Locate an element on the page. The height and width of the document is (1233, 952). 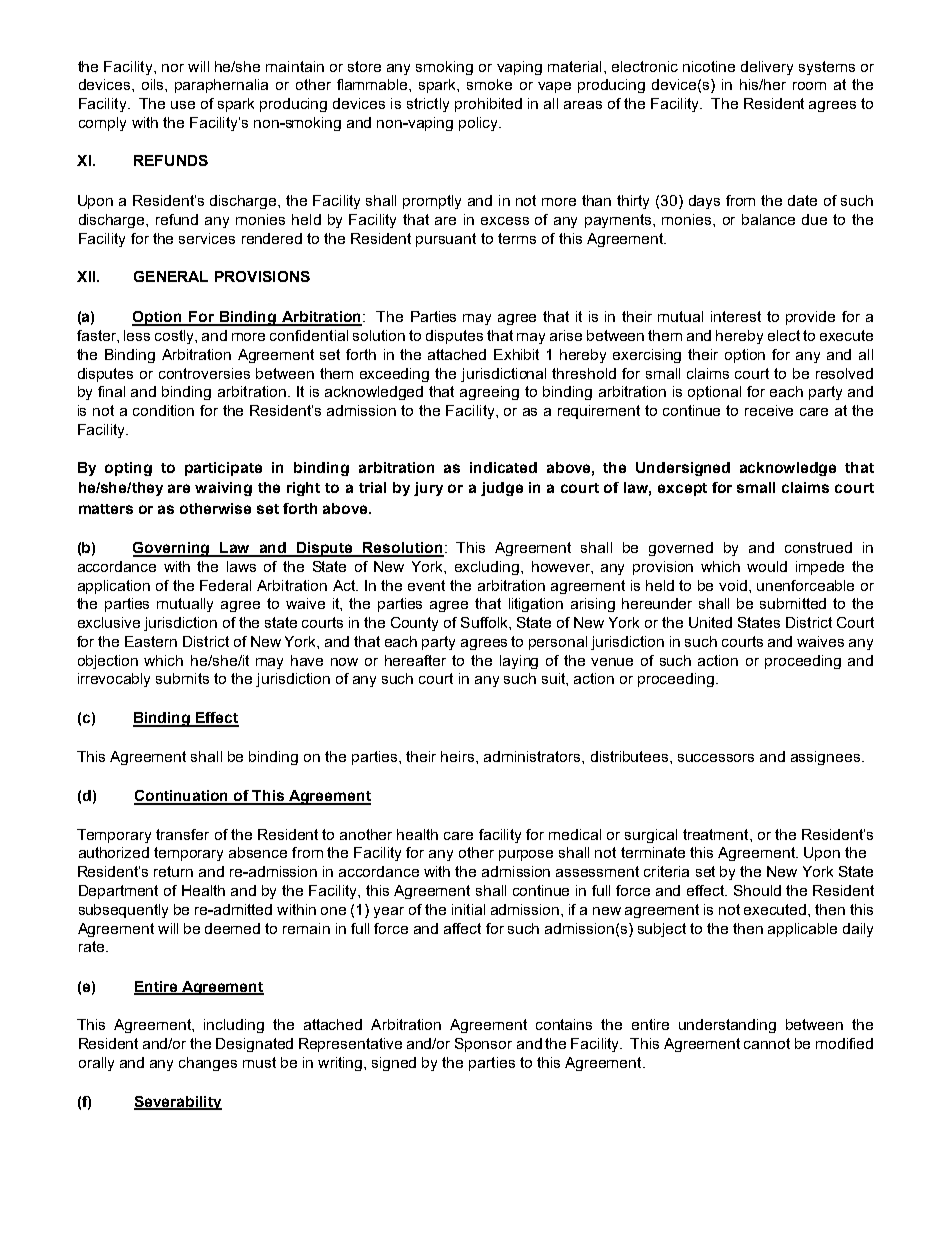
would is located at coordinates (767, 566).
